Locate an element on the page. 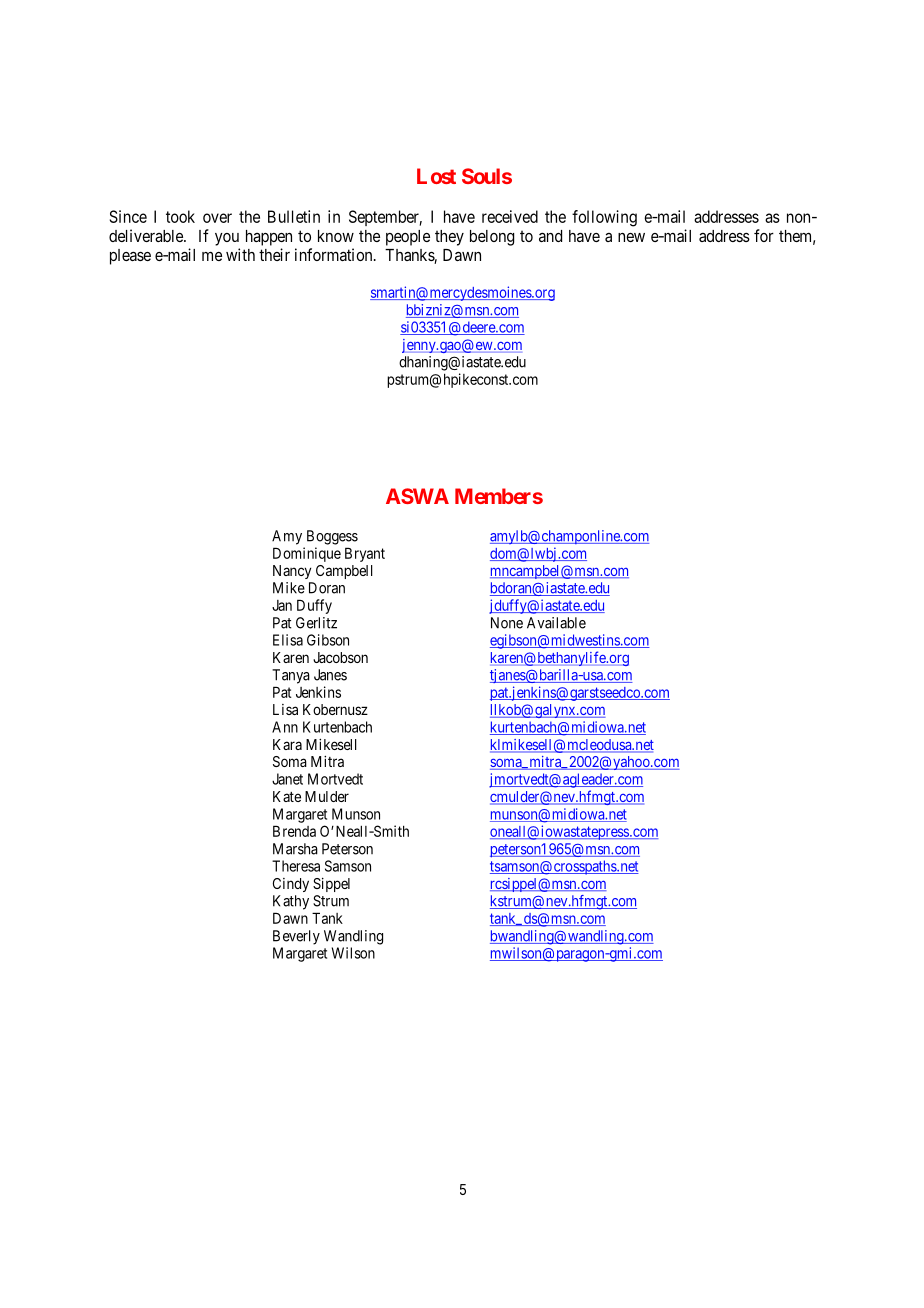  took is located at coordinates (180, 216).
